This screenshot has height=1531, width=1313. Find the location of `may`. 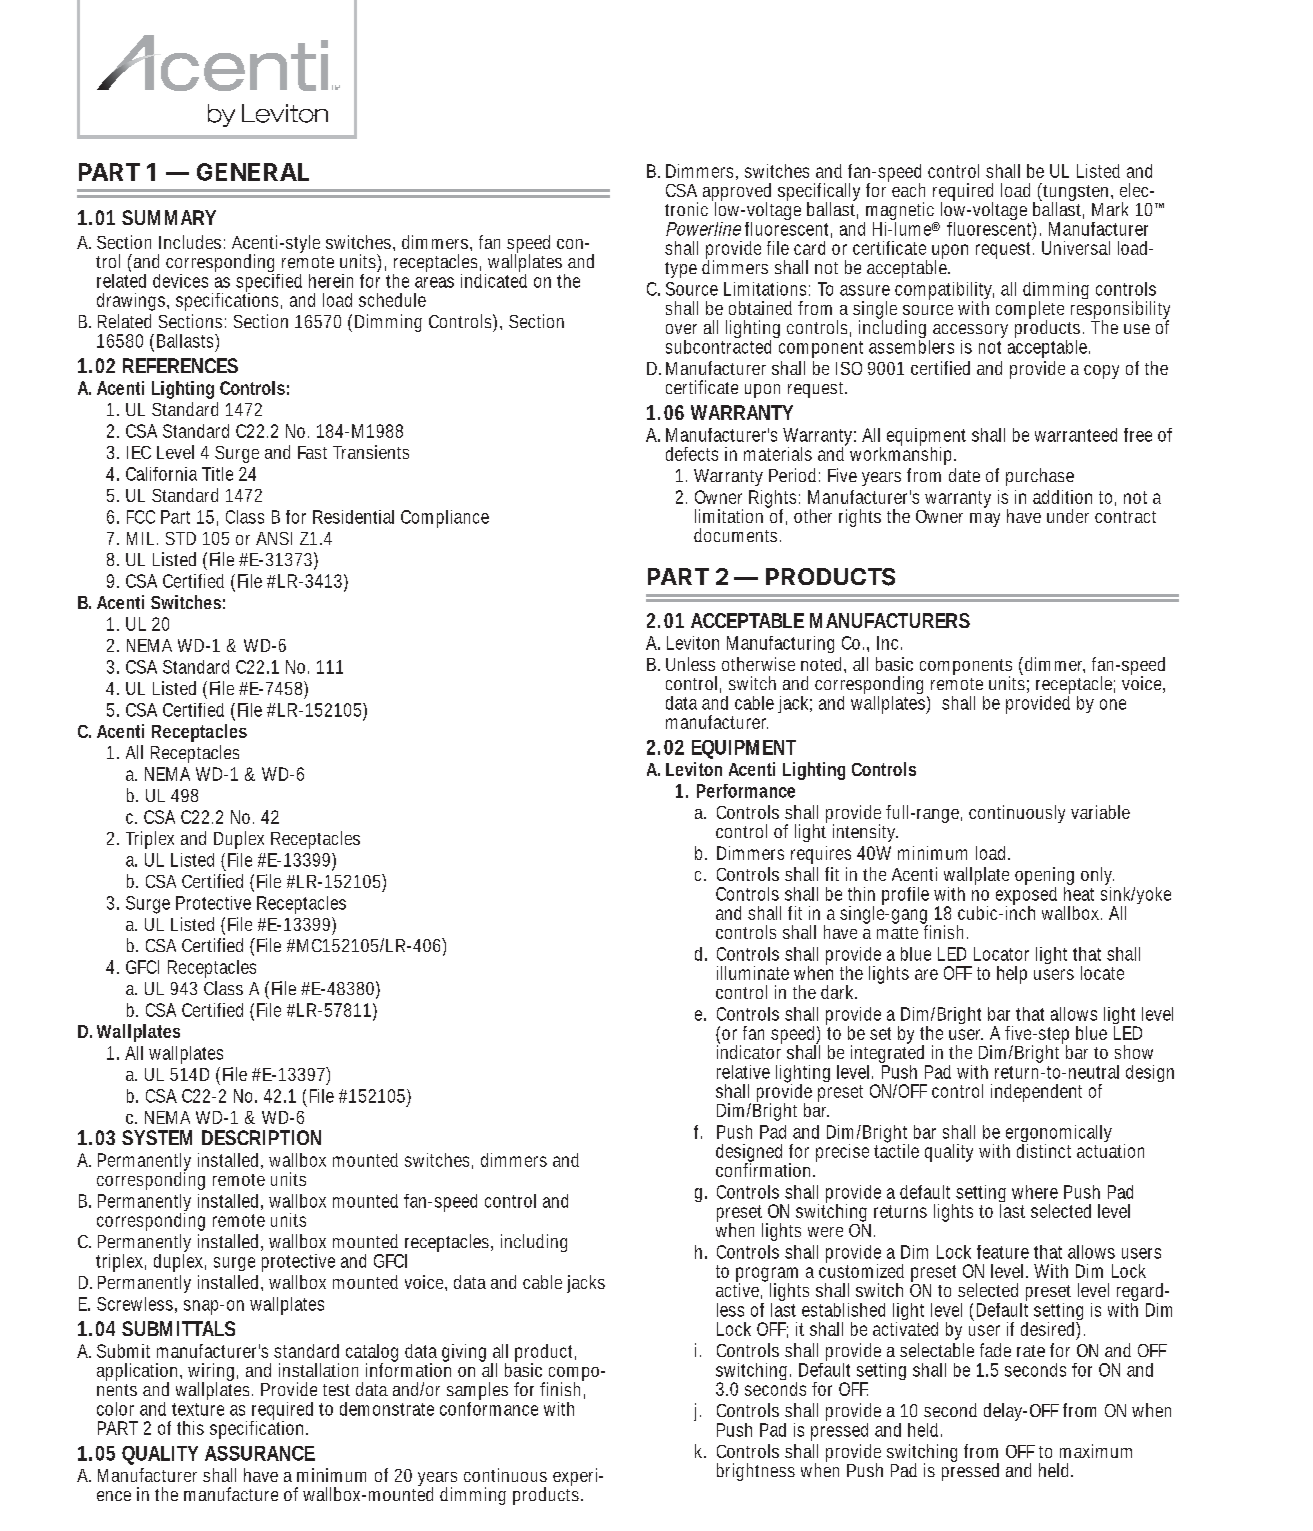

may is located at coordinates (985, 520).
